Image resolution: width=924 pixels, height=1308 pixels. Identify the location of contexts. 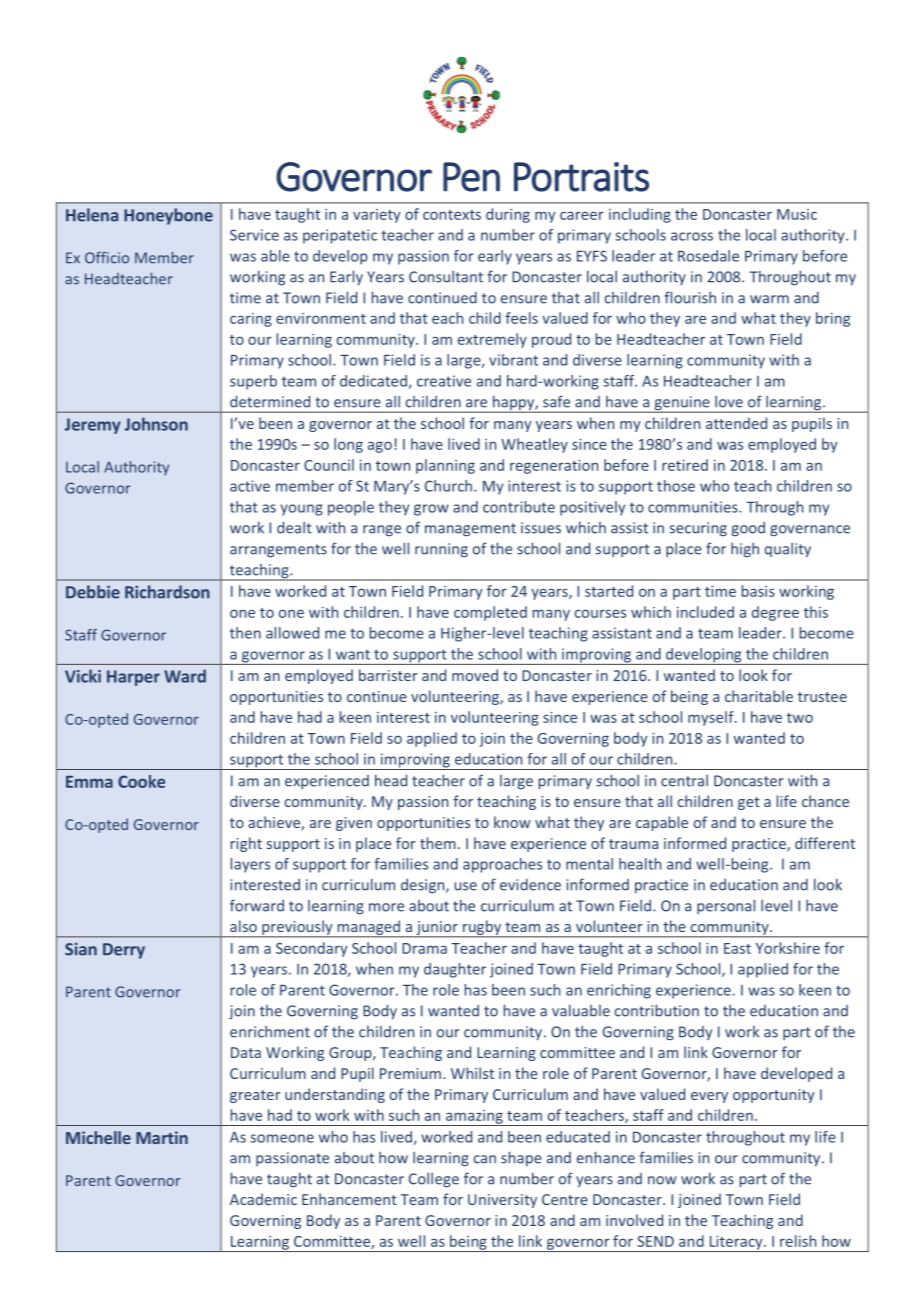
(452, 215).
